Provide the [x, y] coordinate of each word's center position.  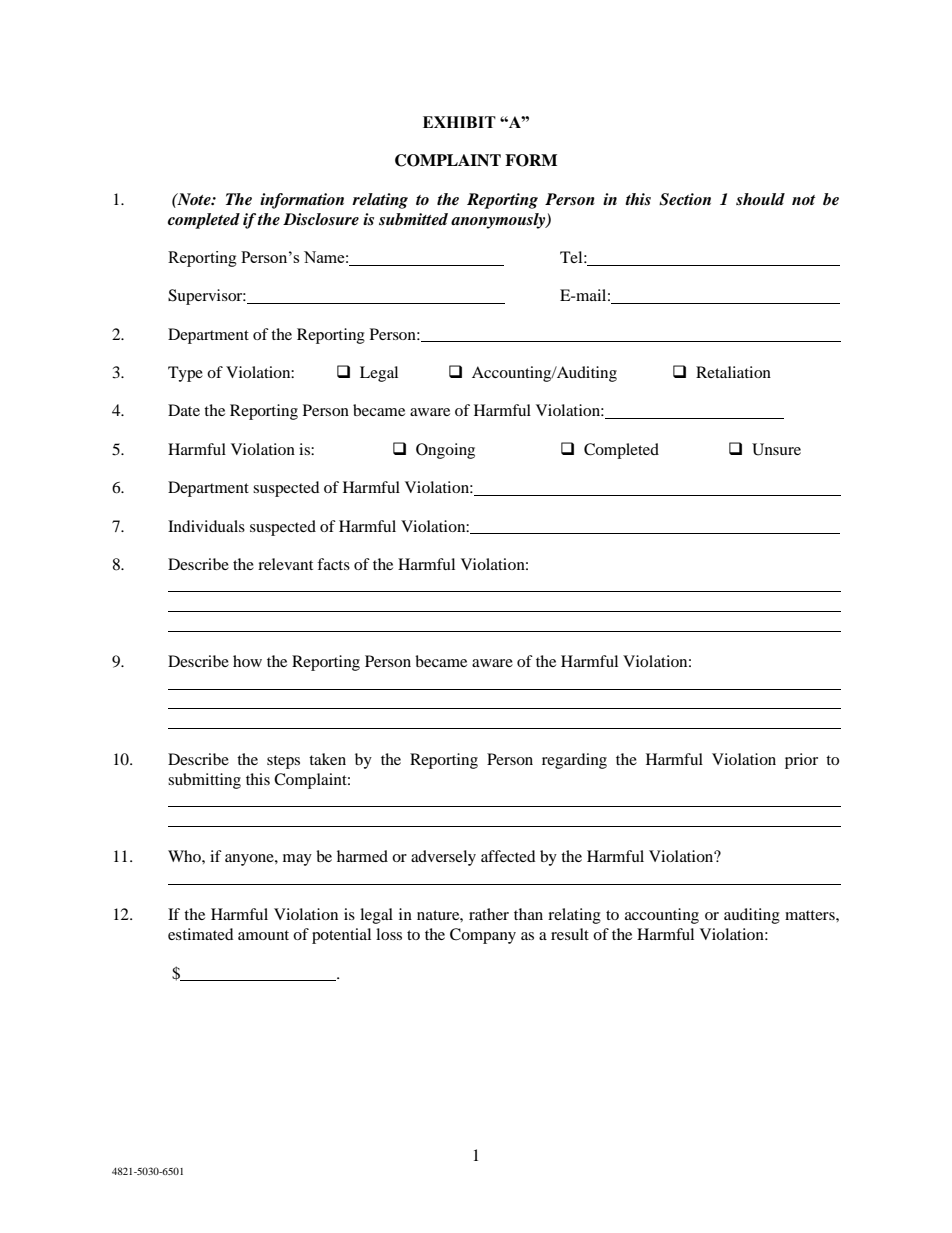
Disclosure [321, 219]
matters [811, 915]
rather [489, 914]
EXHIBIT [459, 122]
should [760, 199]
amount [263, 935]
